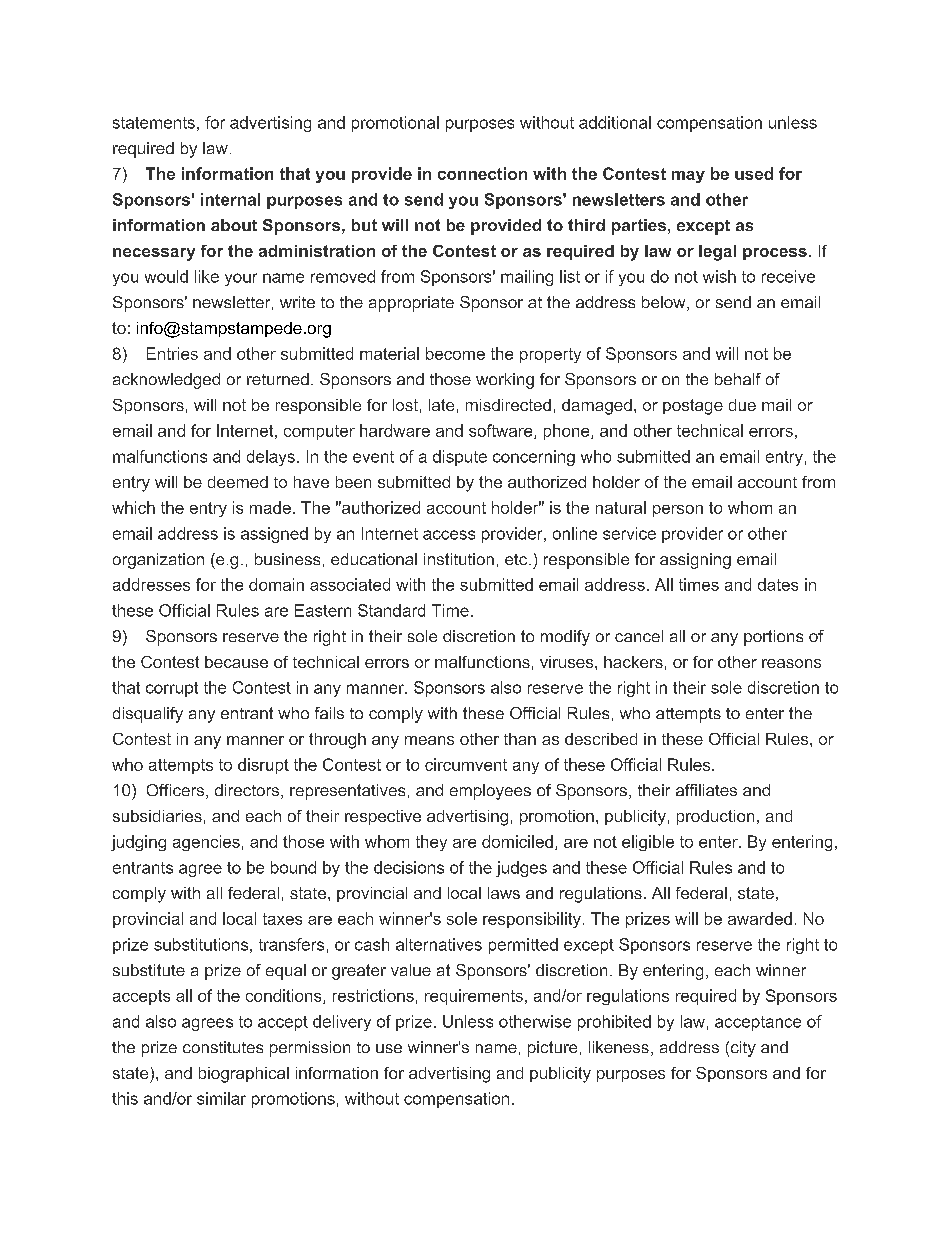 The image size is (952, 1233). Describe the element at coordinates (695, 561) in the document. I see `assigning` at that location.
